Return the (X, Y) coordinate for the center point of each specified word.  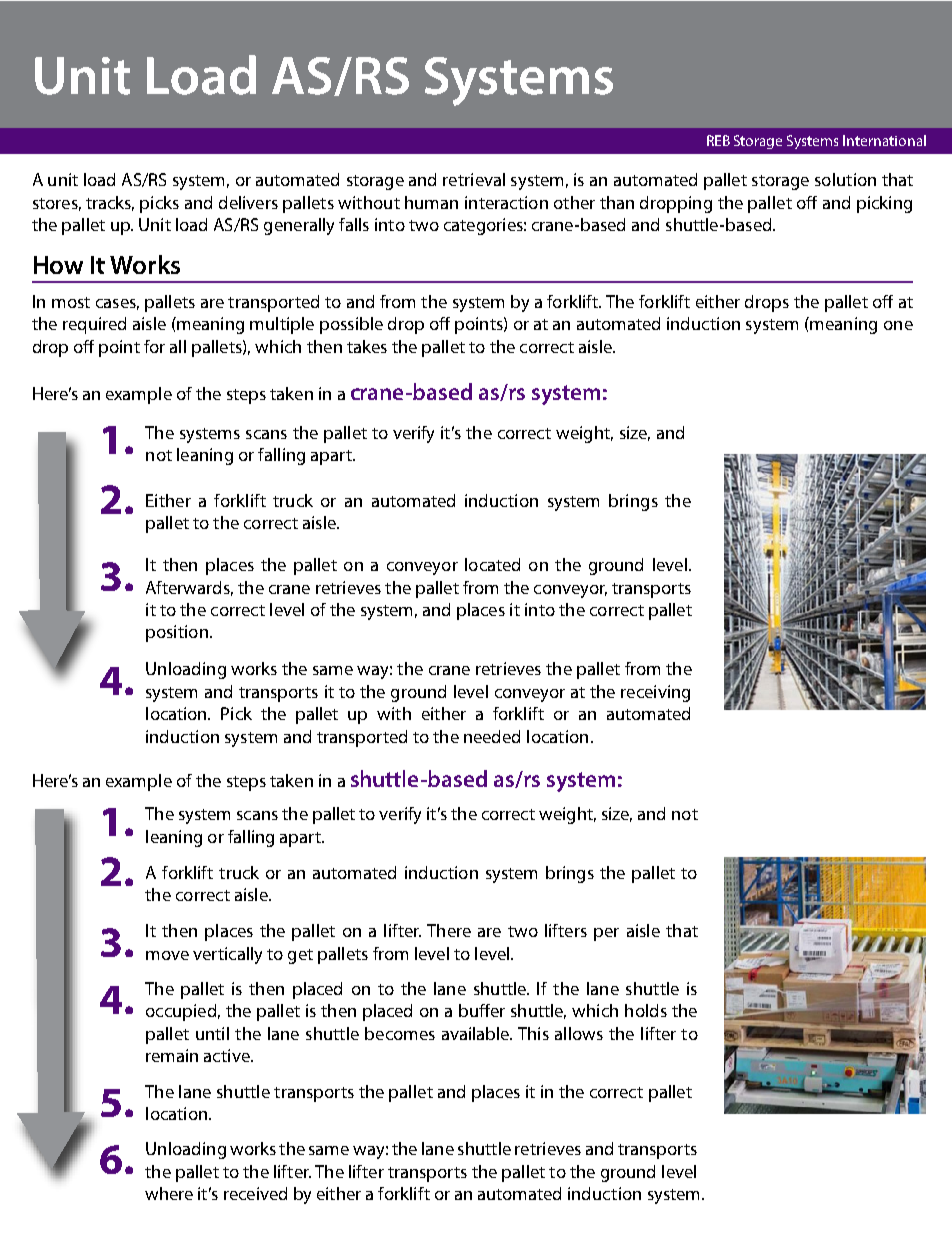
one (898, 325)
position (177, 633)
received (255, 1193)
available (477, 1033)
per (606, 934)
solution (845, 179)
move (167, 955)
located (492, 564)
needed (492, 736)
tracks (110, 203)
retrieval (474, 179)
